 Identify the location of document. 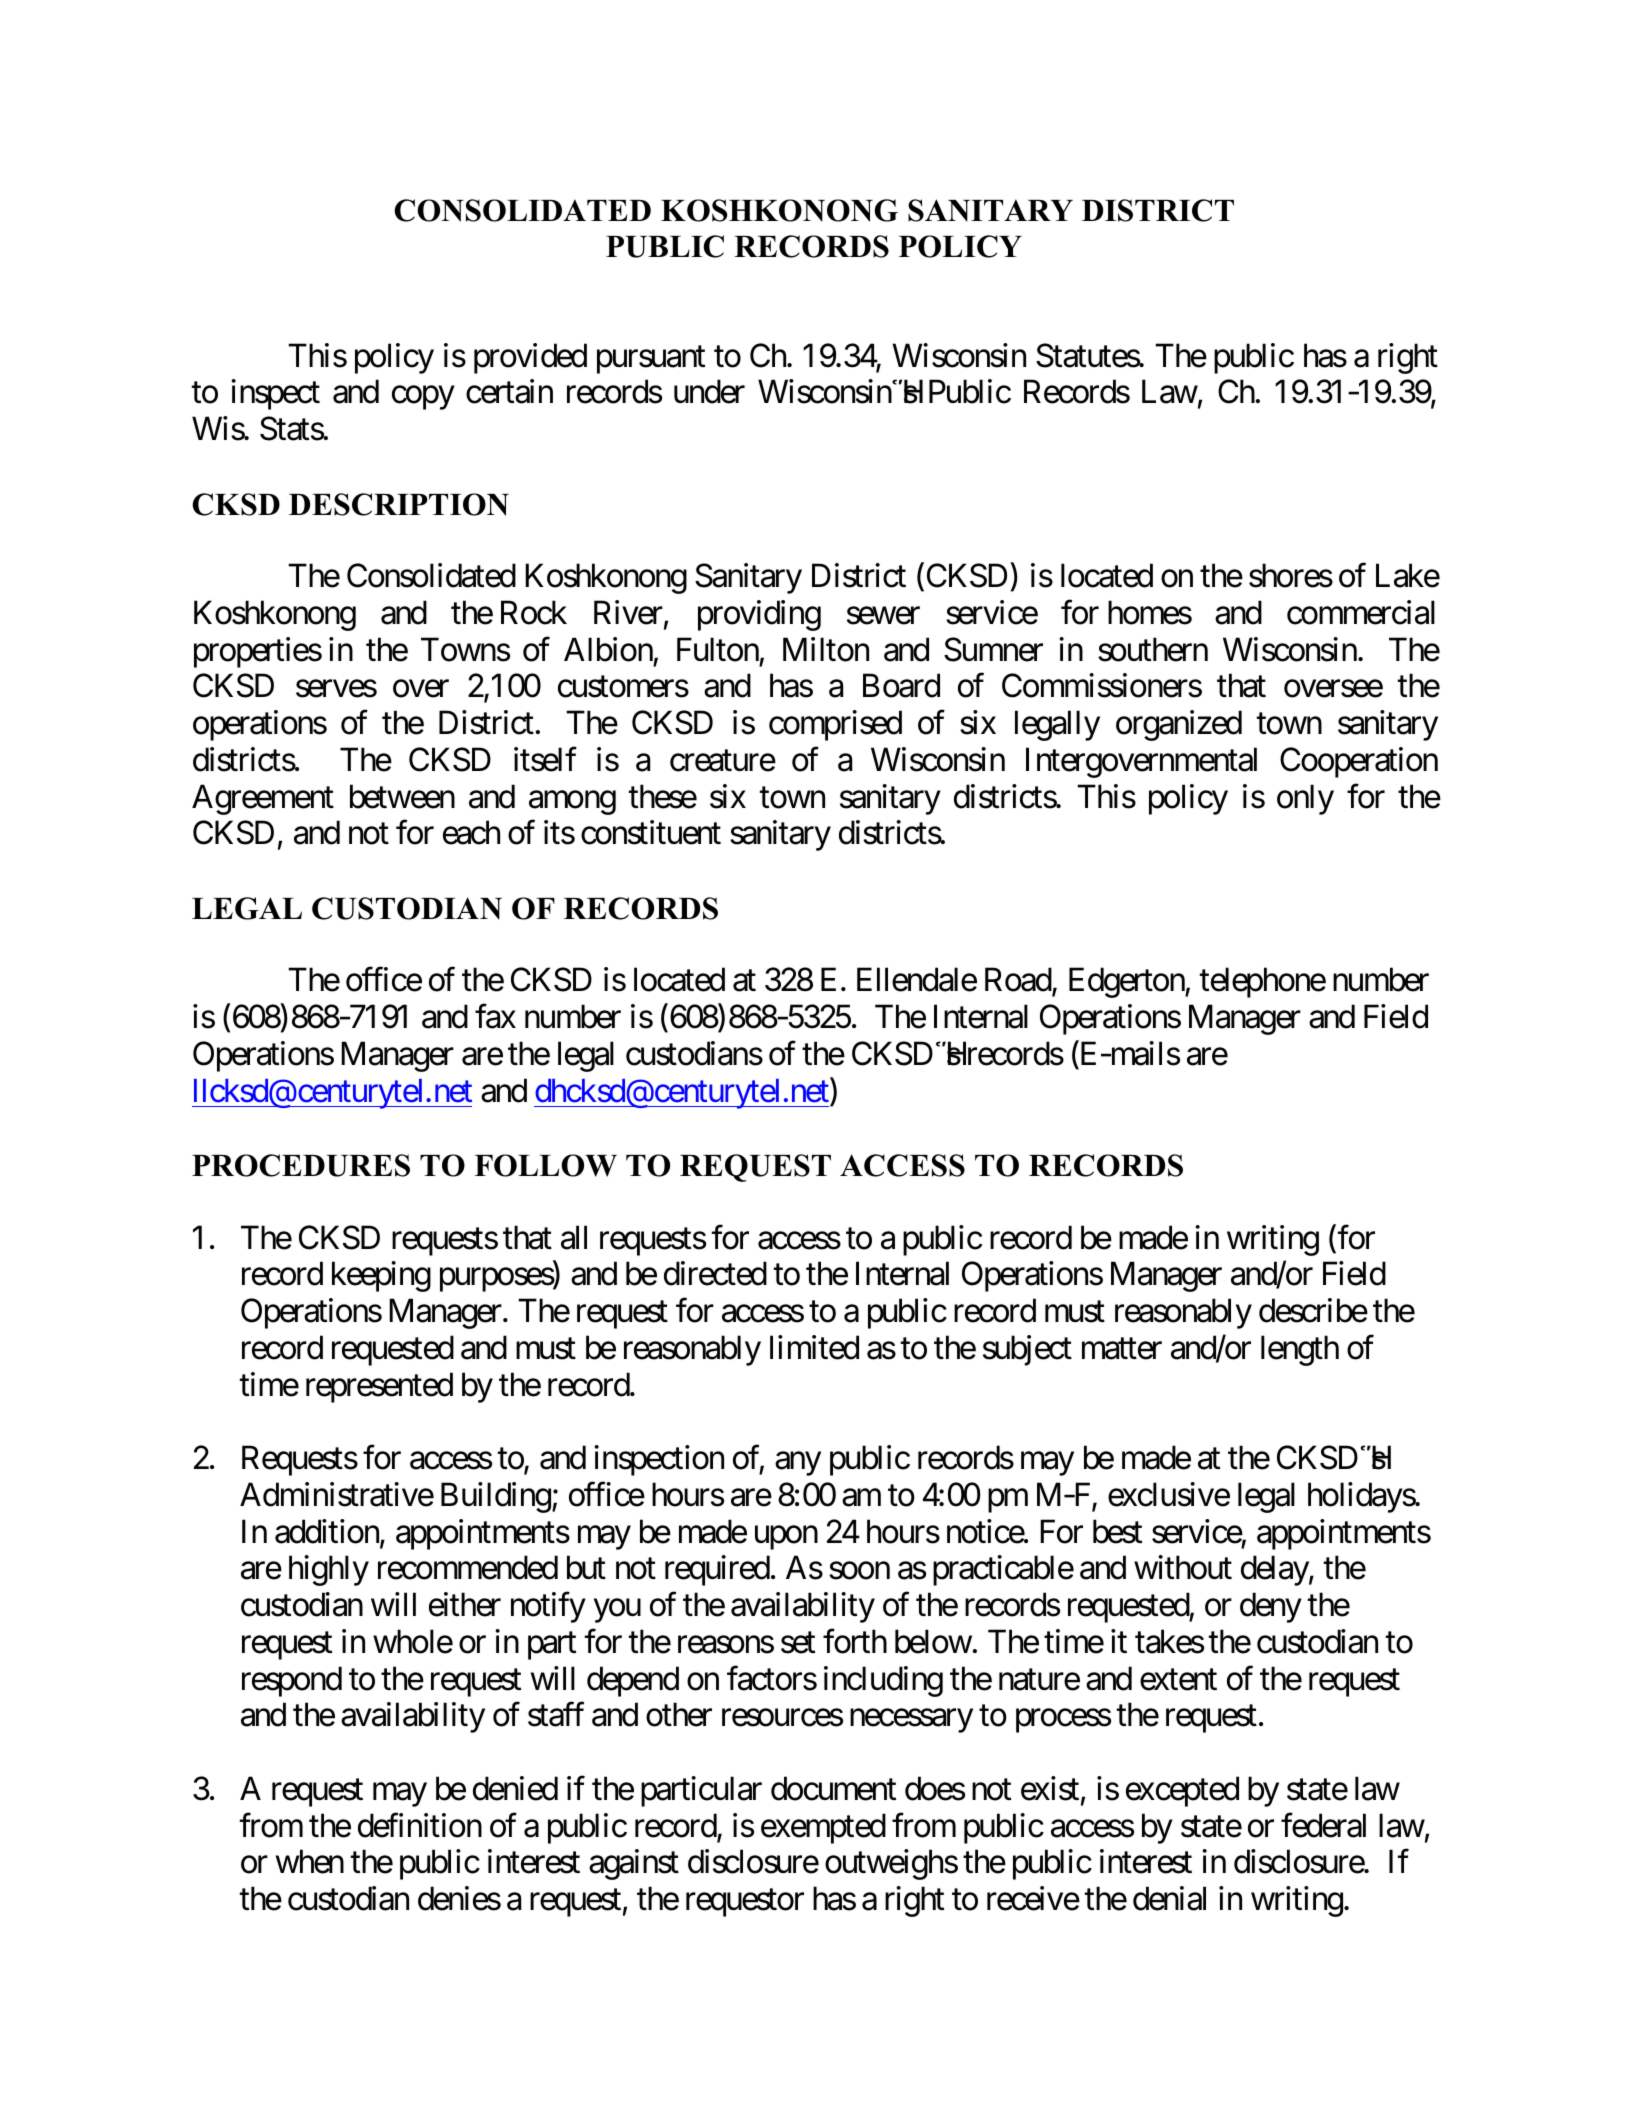
(833, 1788).
